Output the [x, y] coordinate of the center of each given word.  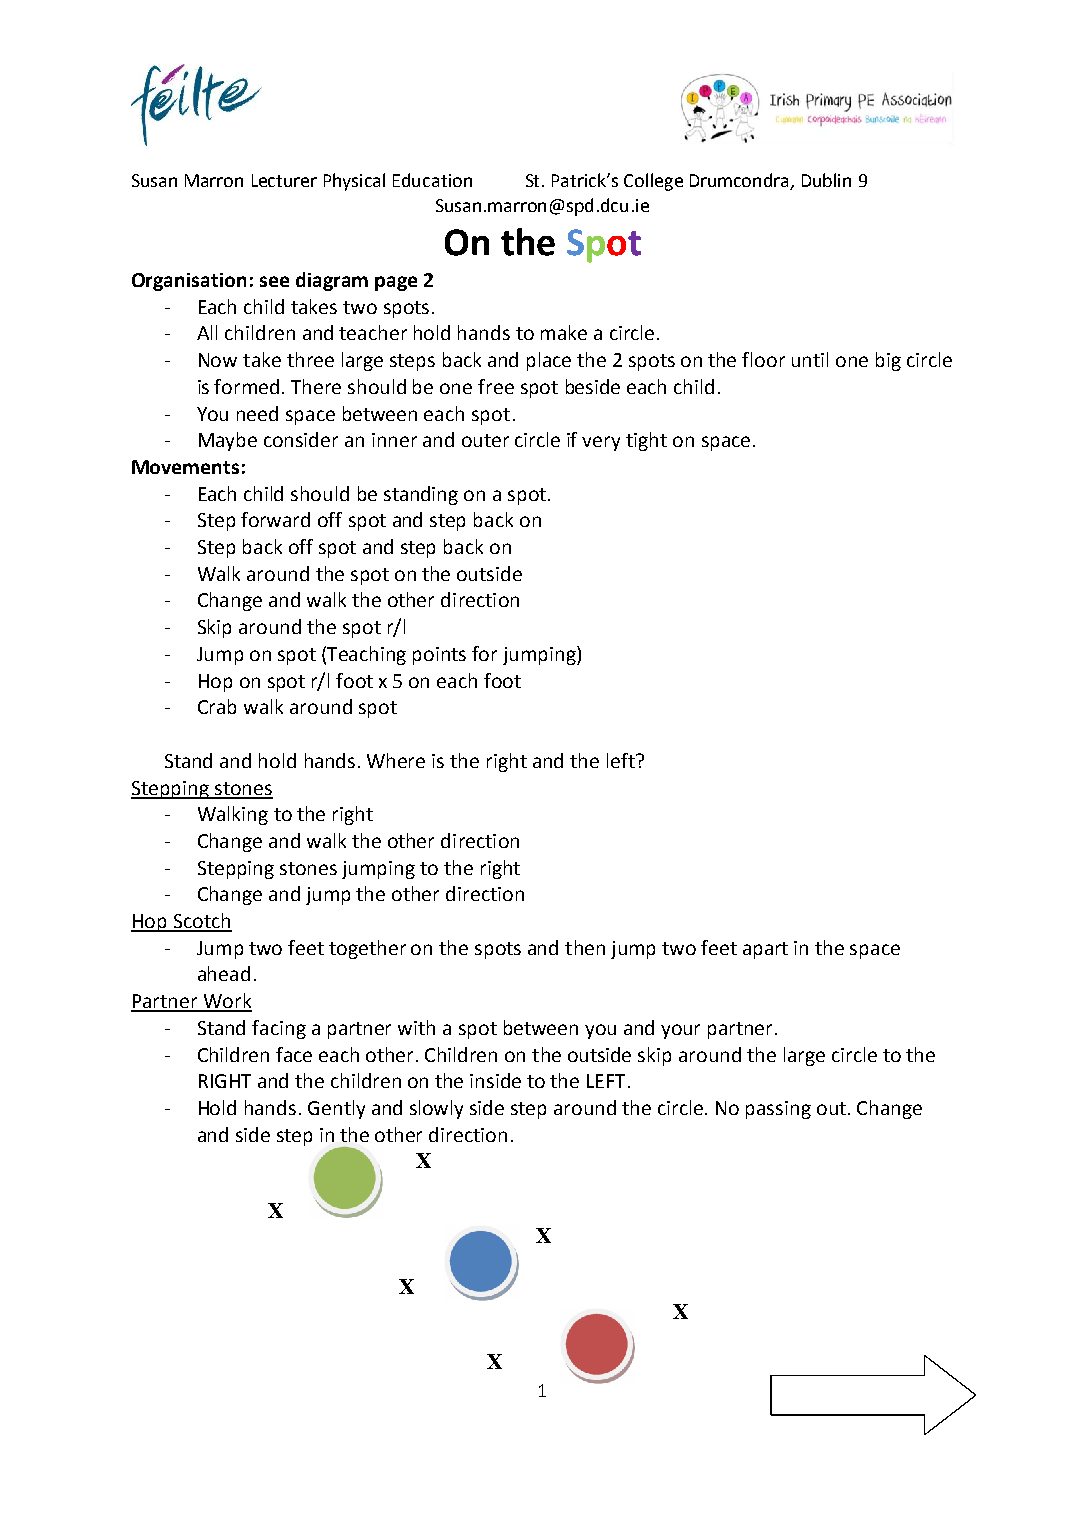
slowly [436, 1109]
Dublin [826, 180]
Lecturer [284, 180]
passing [778, 1110]
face [294, 1054]
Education [432, 180]
